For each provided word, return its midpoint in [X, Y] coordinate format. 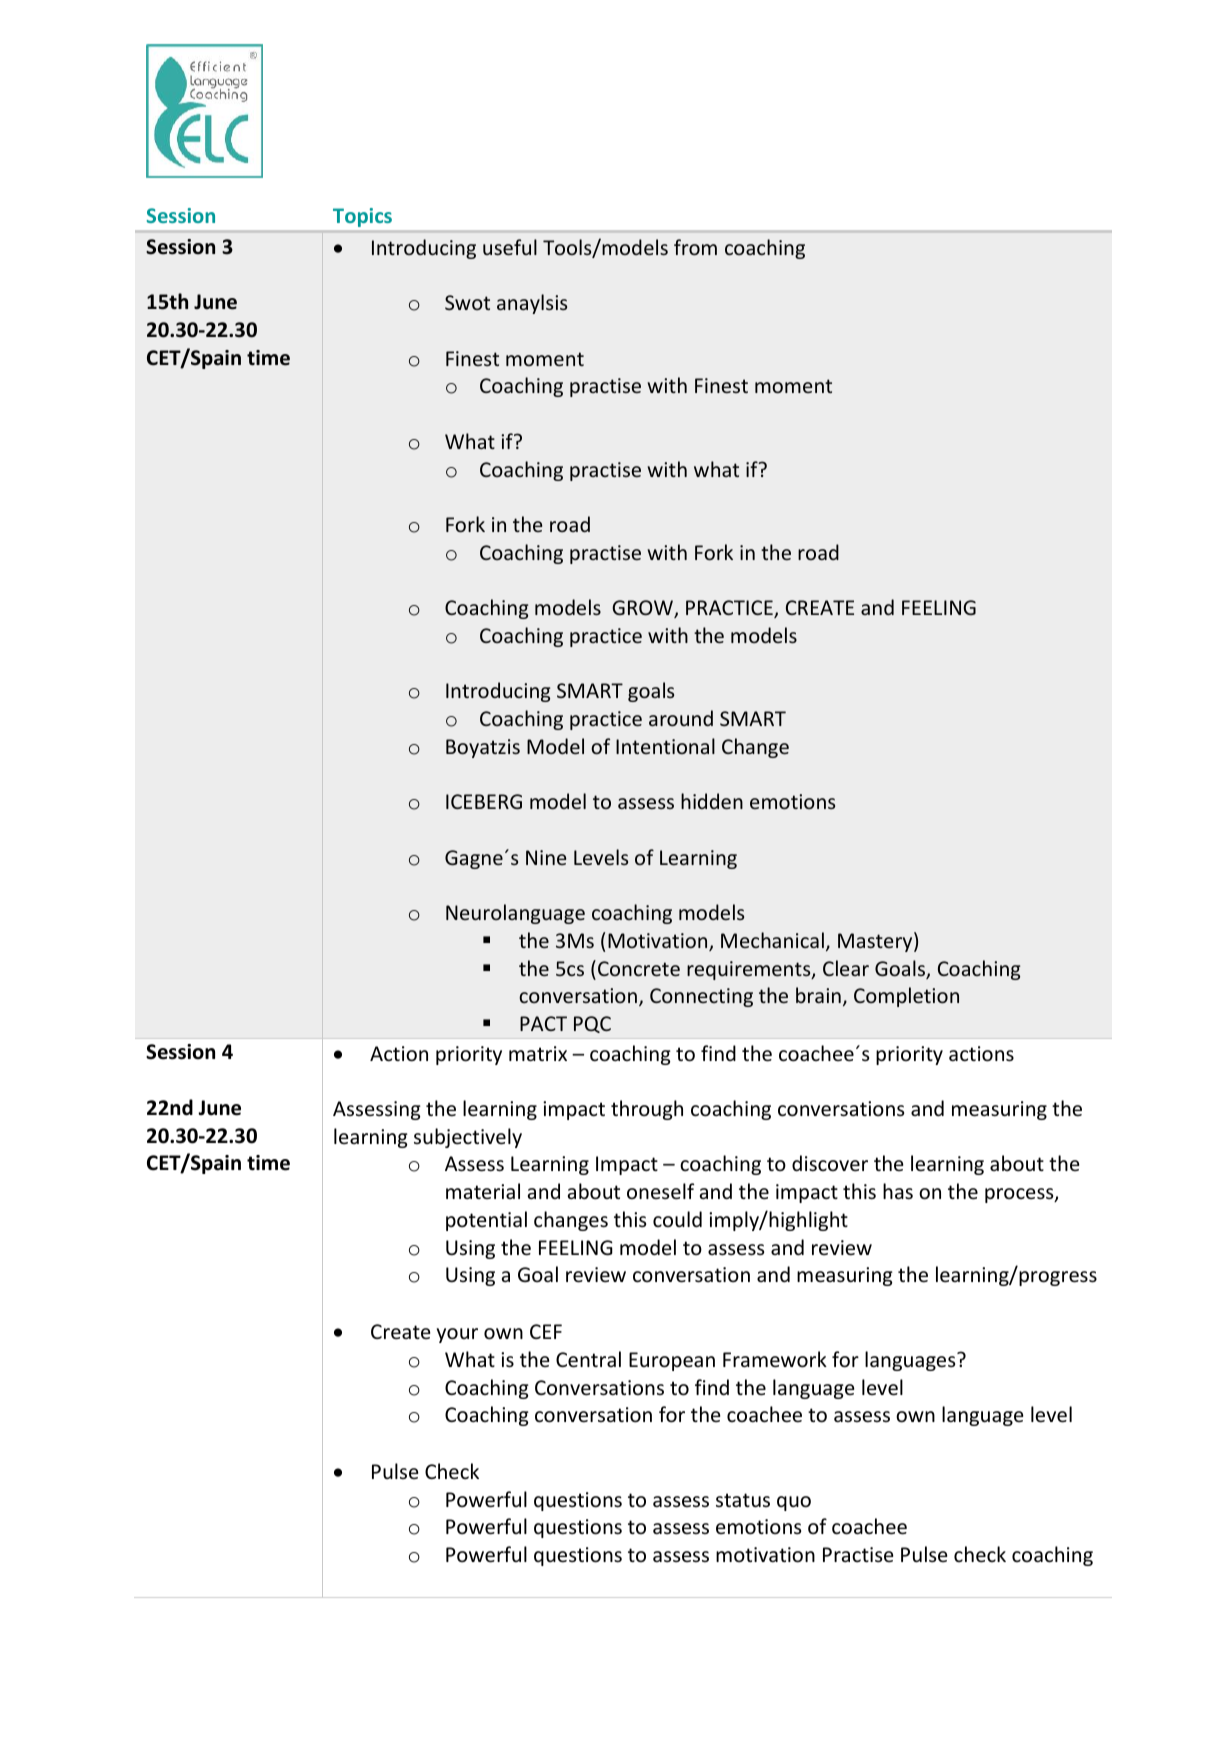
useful [510, 247]
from [695, 247]
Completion [906, 997]
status [743, 1500]
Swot [467, 302]
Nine [546, 857]
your [457, 1335]
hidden [712, 801]
